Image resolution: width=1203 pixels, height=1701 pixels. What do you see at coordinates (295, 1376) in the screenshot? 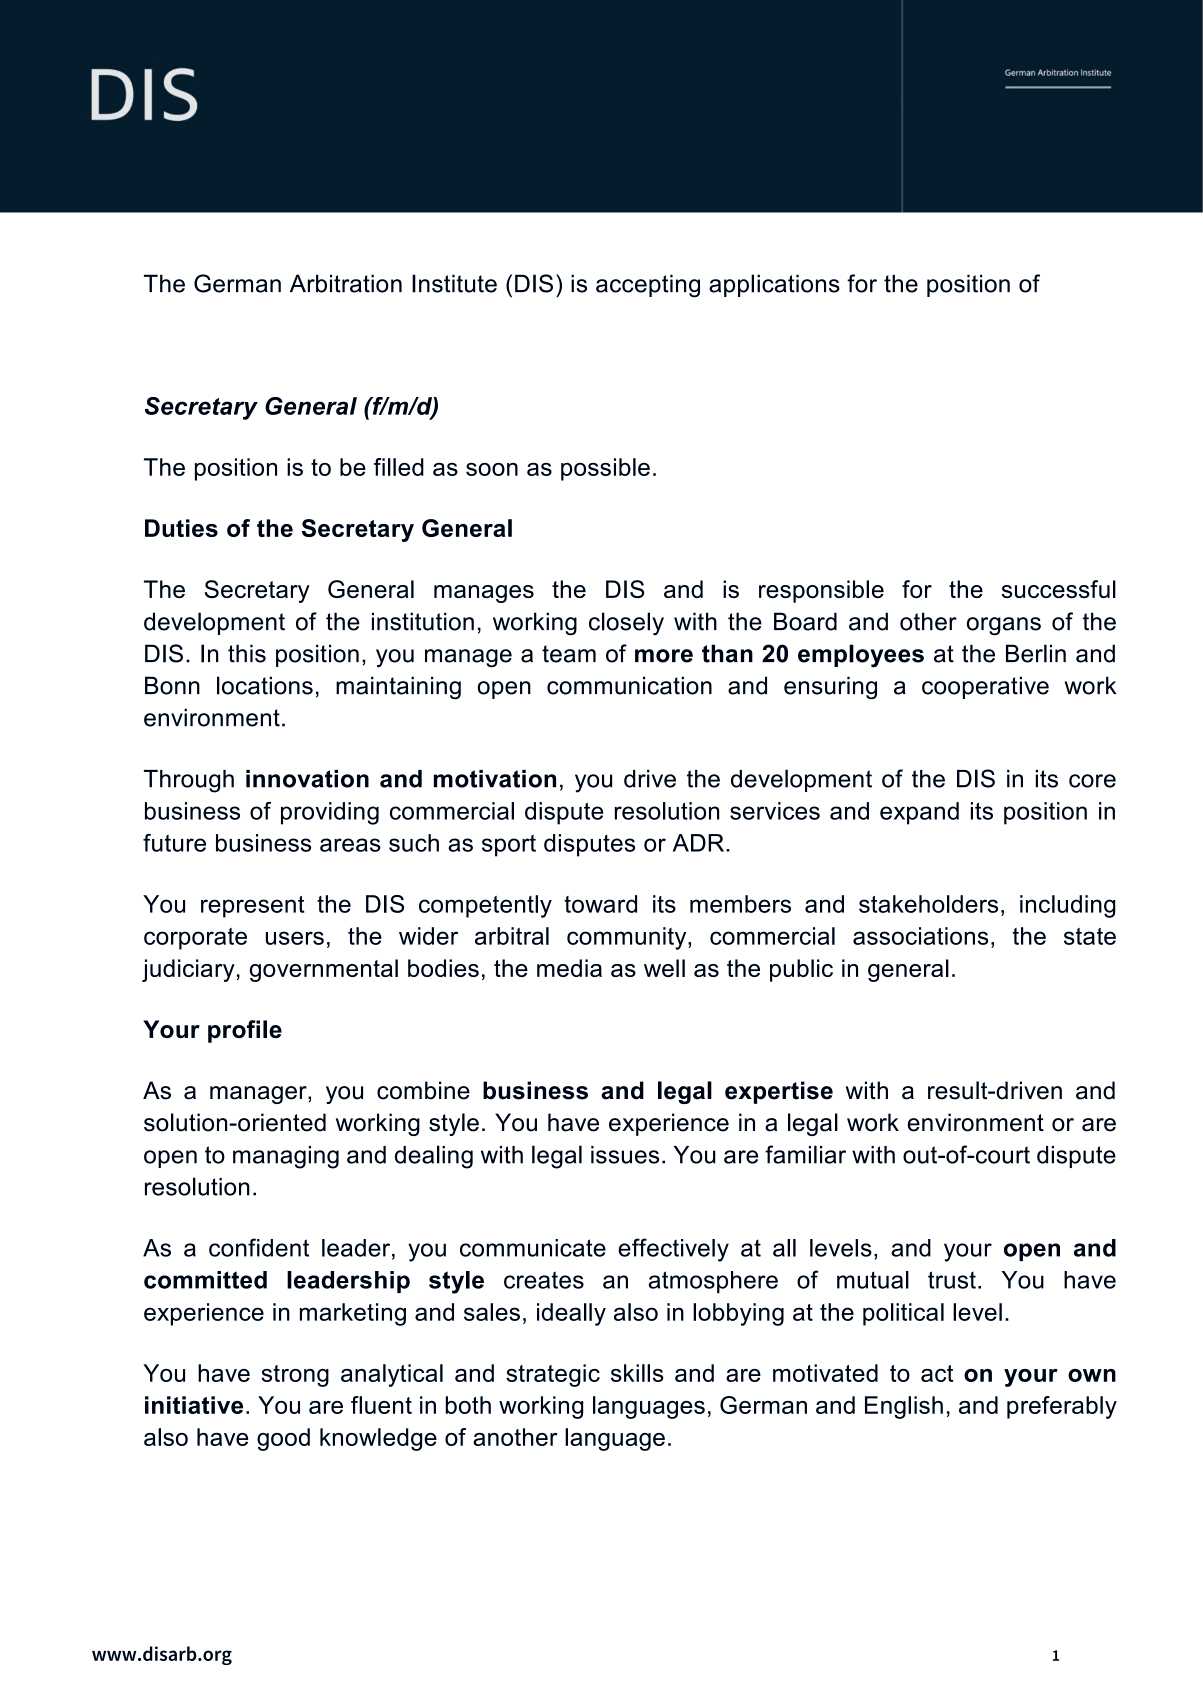
I see `strong` at bounding box center [295, 1376].
